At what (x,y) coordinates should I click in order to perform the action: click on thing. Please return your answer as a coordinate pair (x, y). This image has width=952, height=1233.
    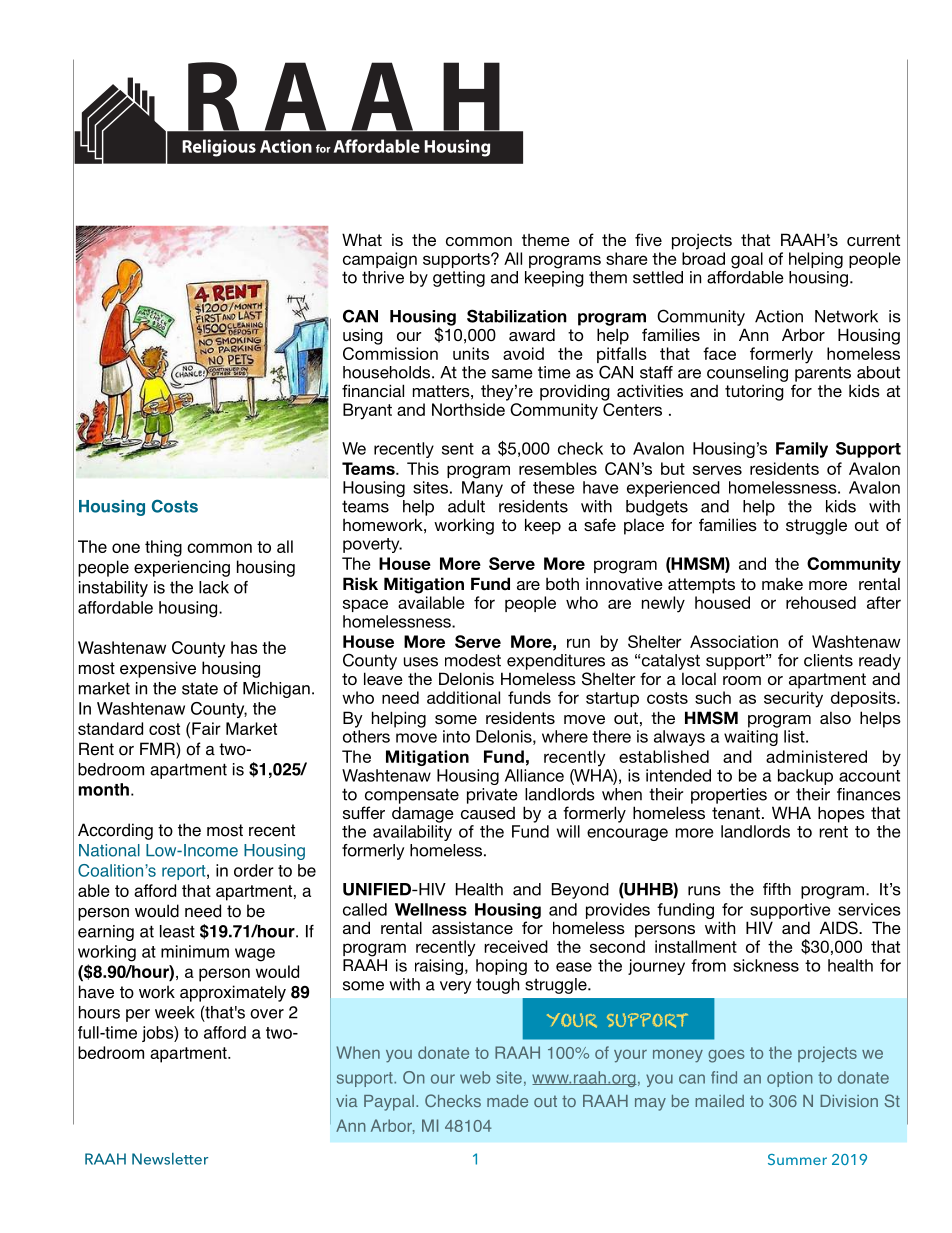
    Looking at the image, I should click on (163, 548).
